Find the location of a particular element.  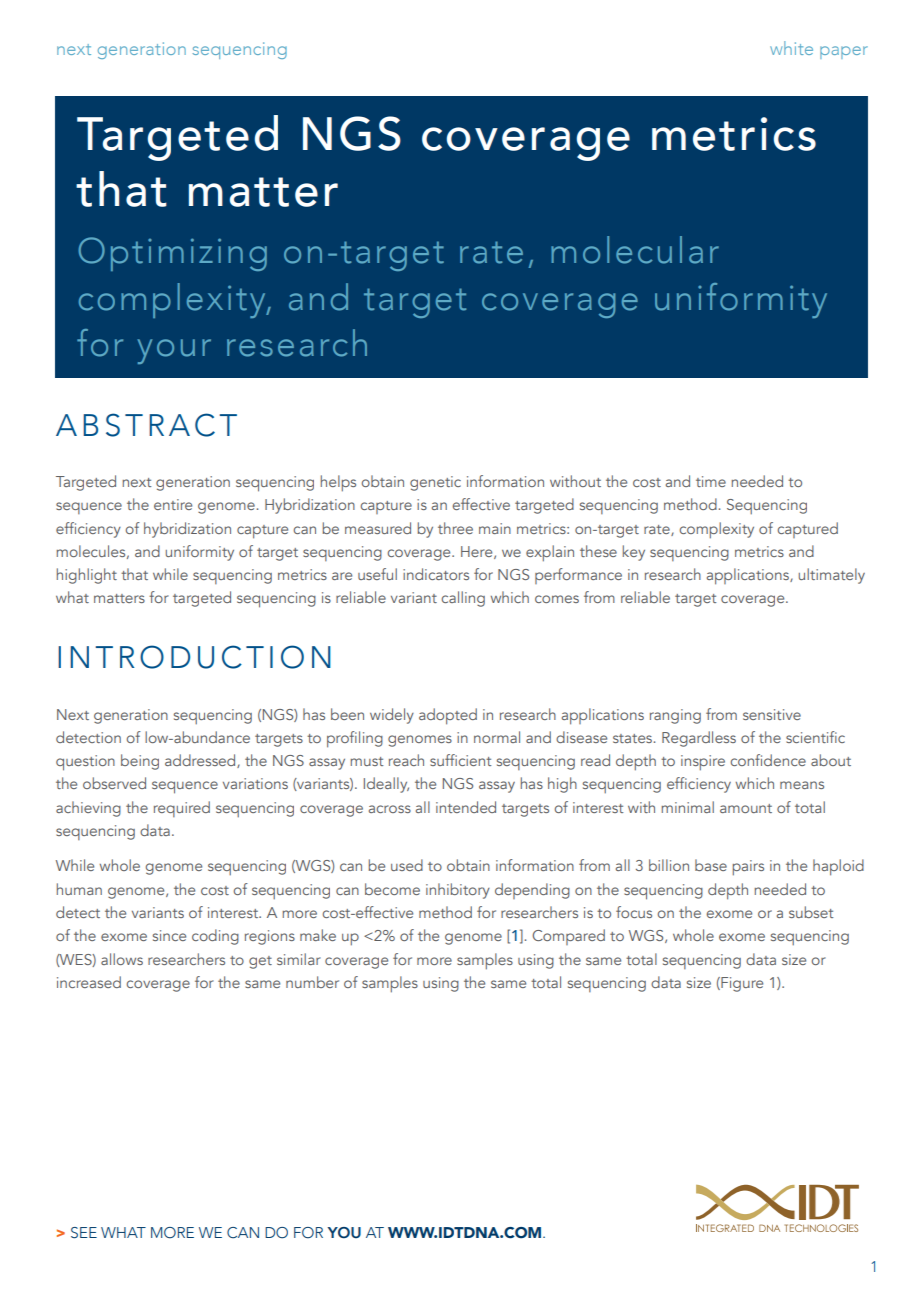

white is located at coordinates (791, 48).
